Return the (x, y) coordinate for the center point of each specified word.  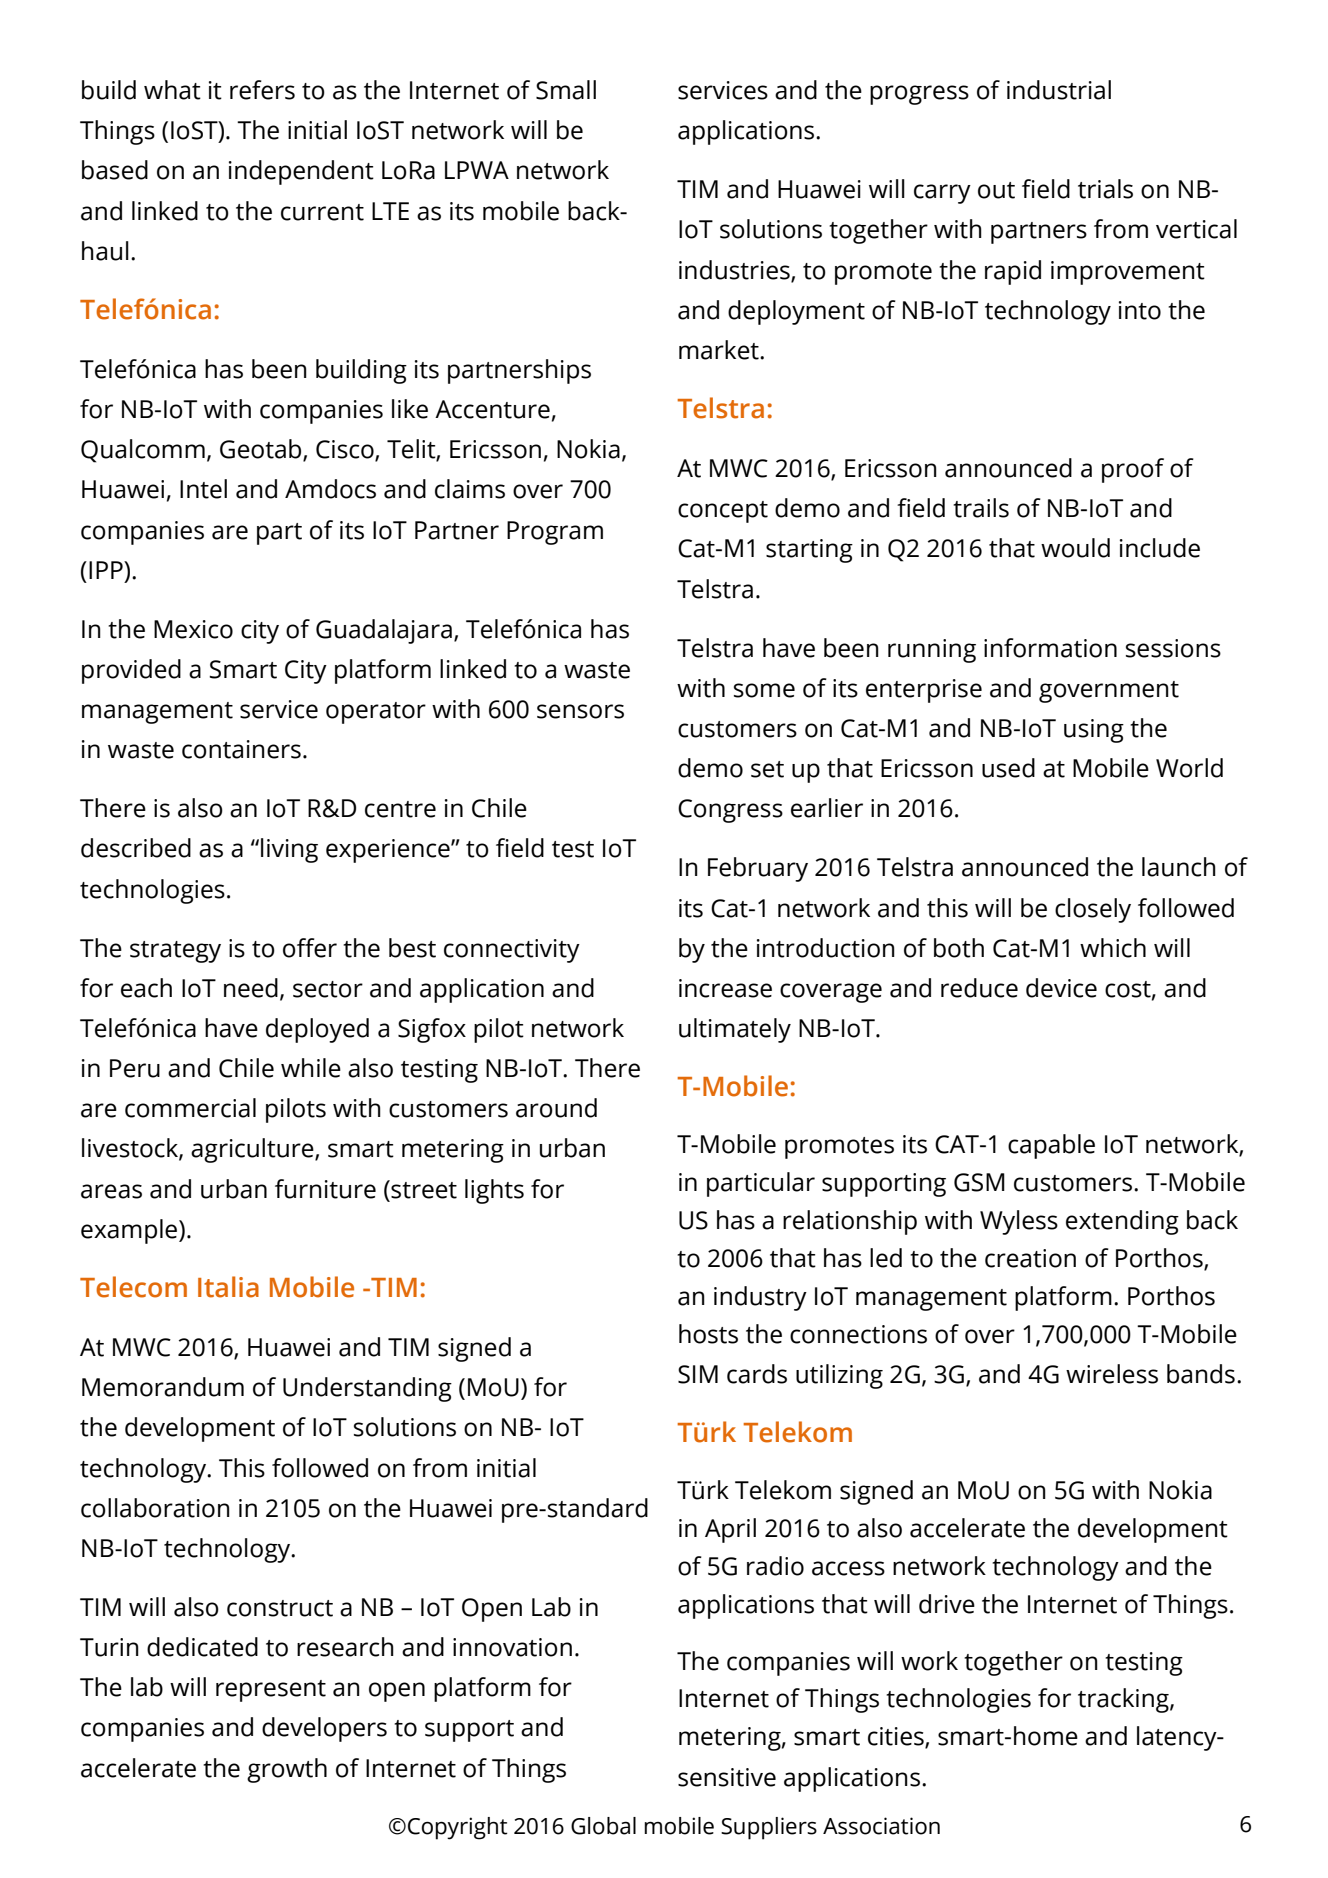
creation (1030, 1258)
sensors (580, 711)
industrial (1059, 90)
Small (566, 90)
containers (241, 749)
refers (262, 90)
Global (603, 1826)
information (1050, 648)
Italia (228, 1287)
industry (760, 1298)
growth (287, 1770)
